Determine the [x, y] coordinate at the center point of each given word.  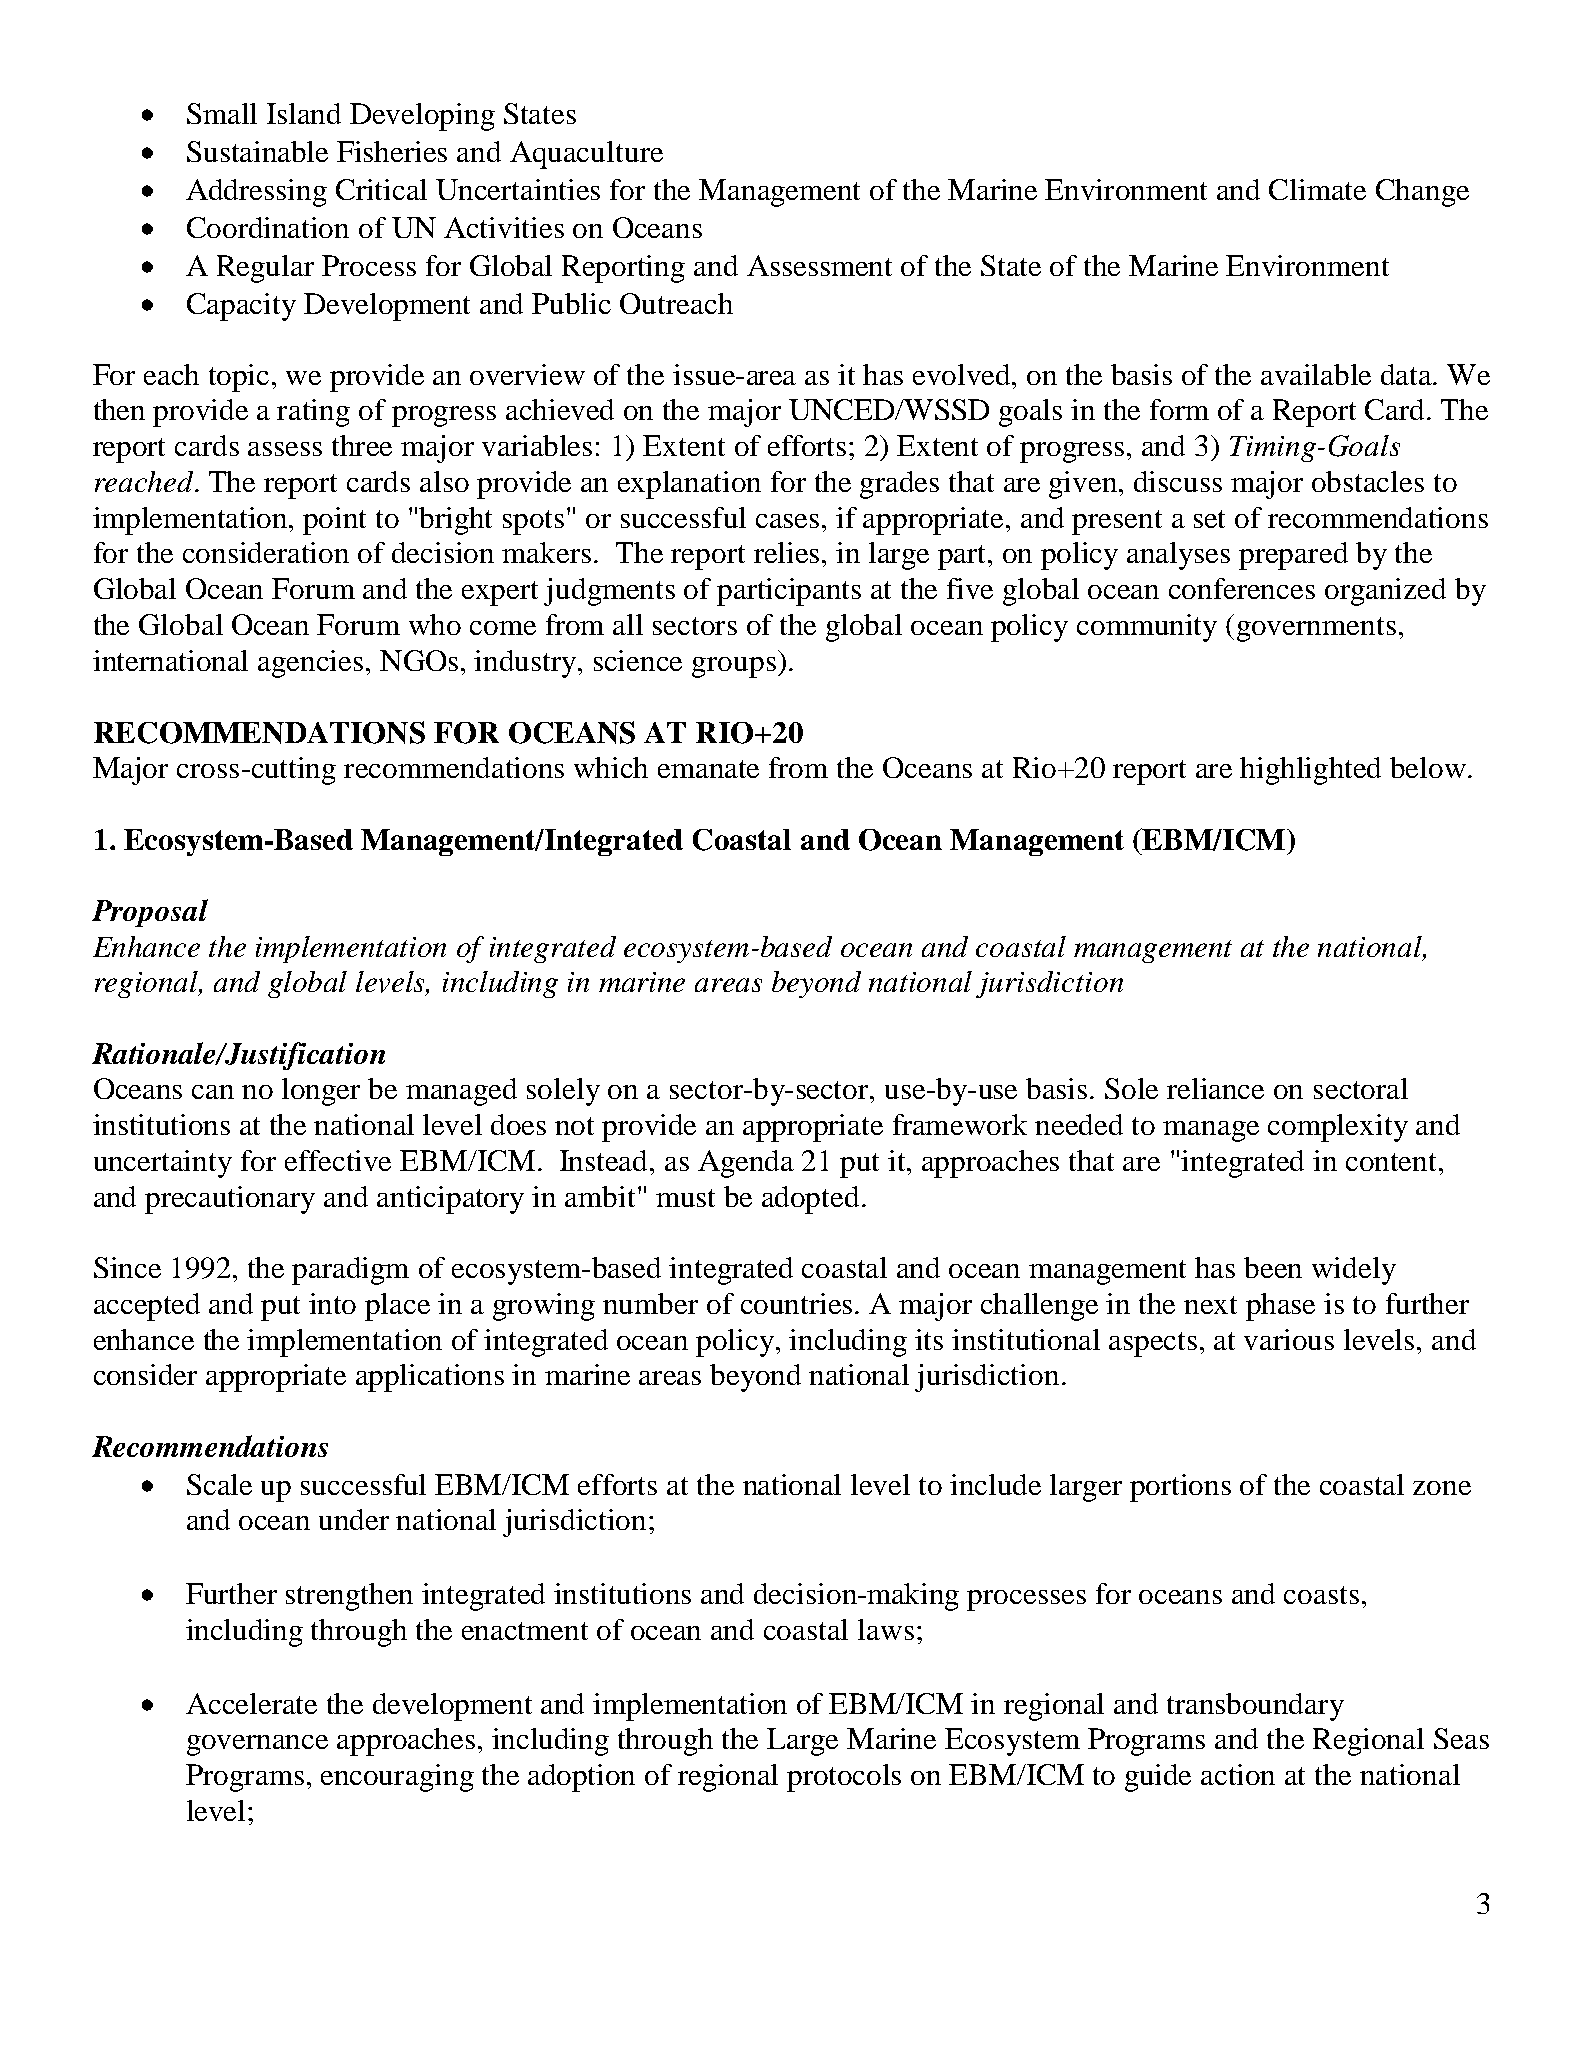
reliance [1215, 1088]
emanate [708, 769]
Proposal [150, 913]
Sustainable [257, 151]
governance [257, 1745]
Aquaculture [586, 155]
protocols [844, 1778]
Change [1422, 193]
